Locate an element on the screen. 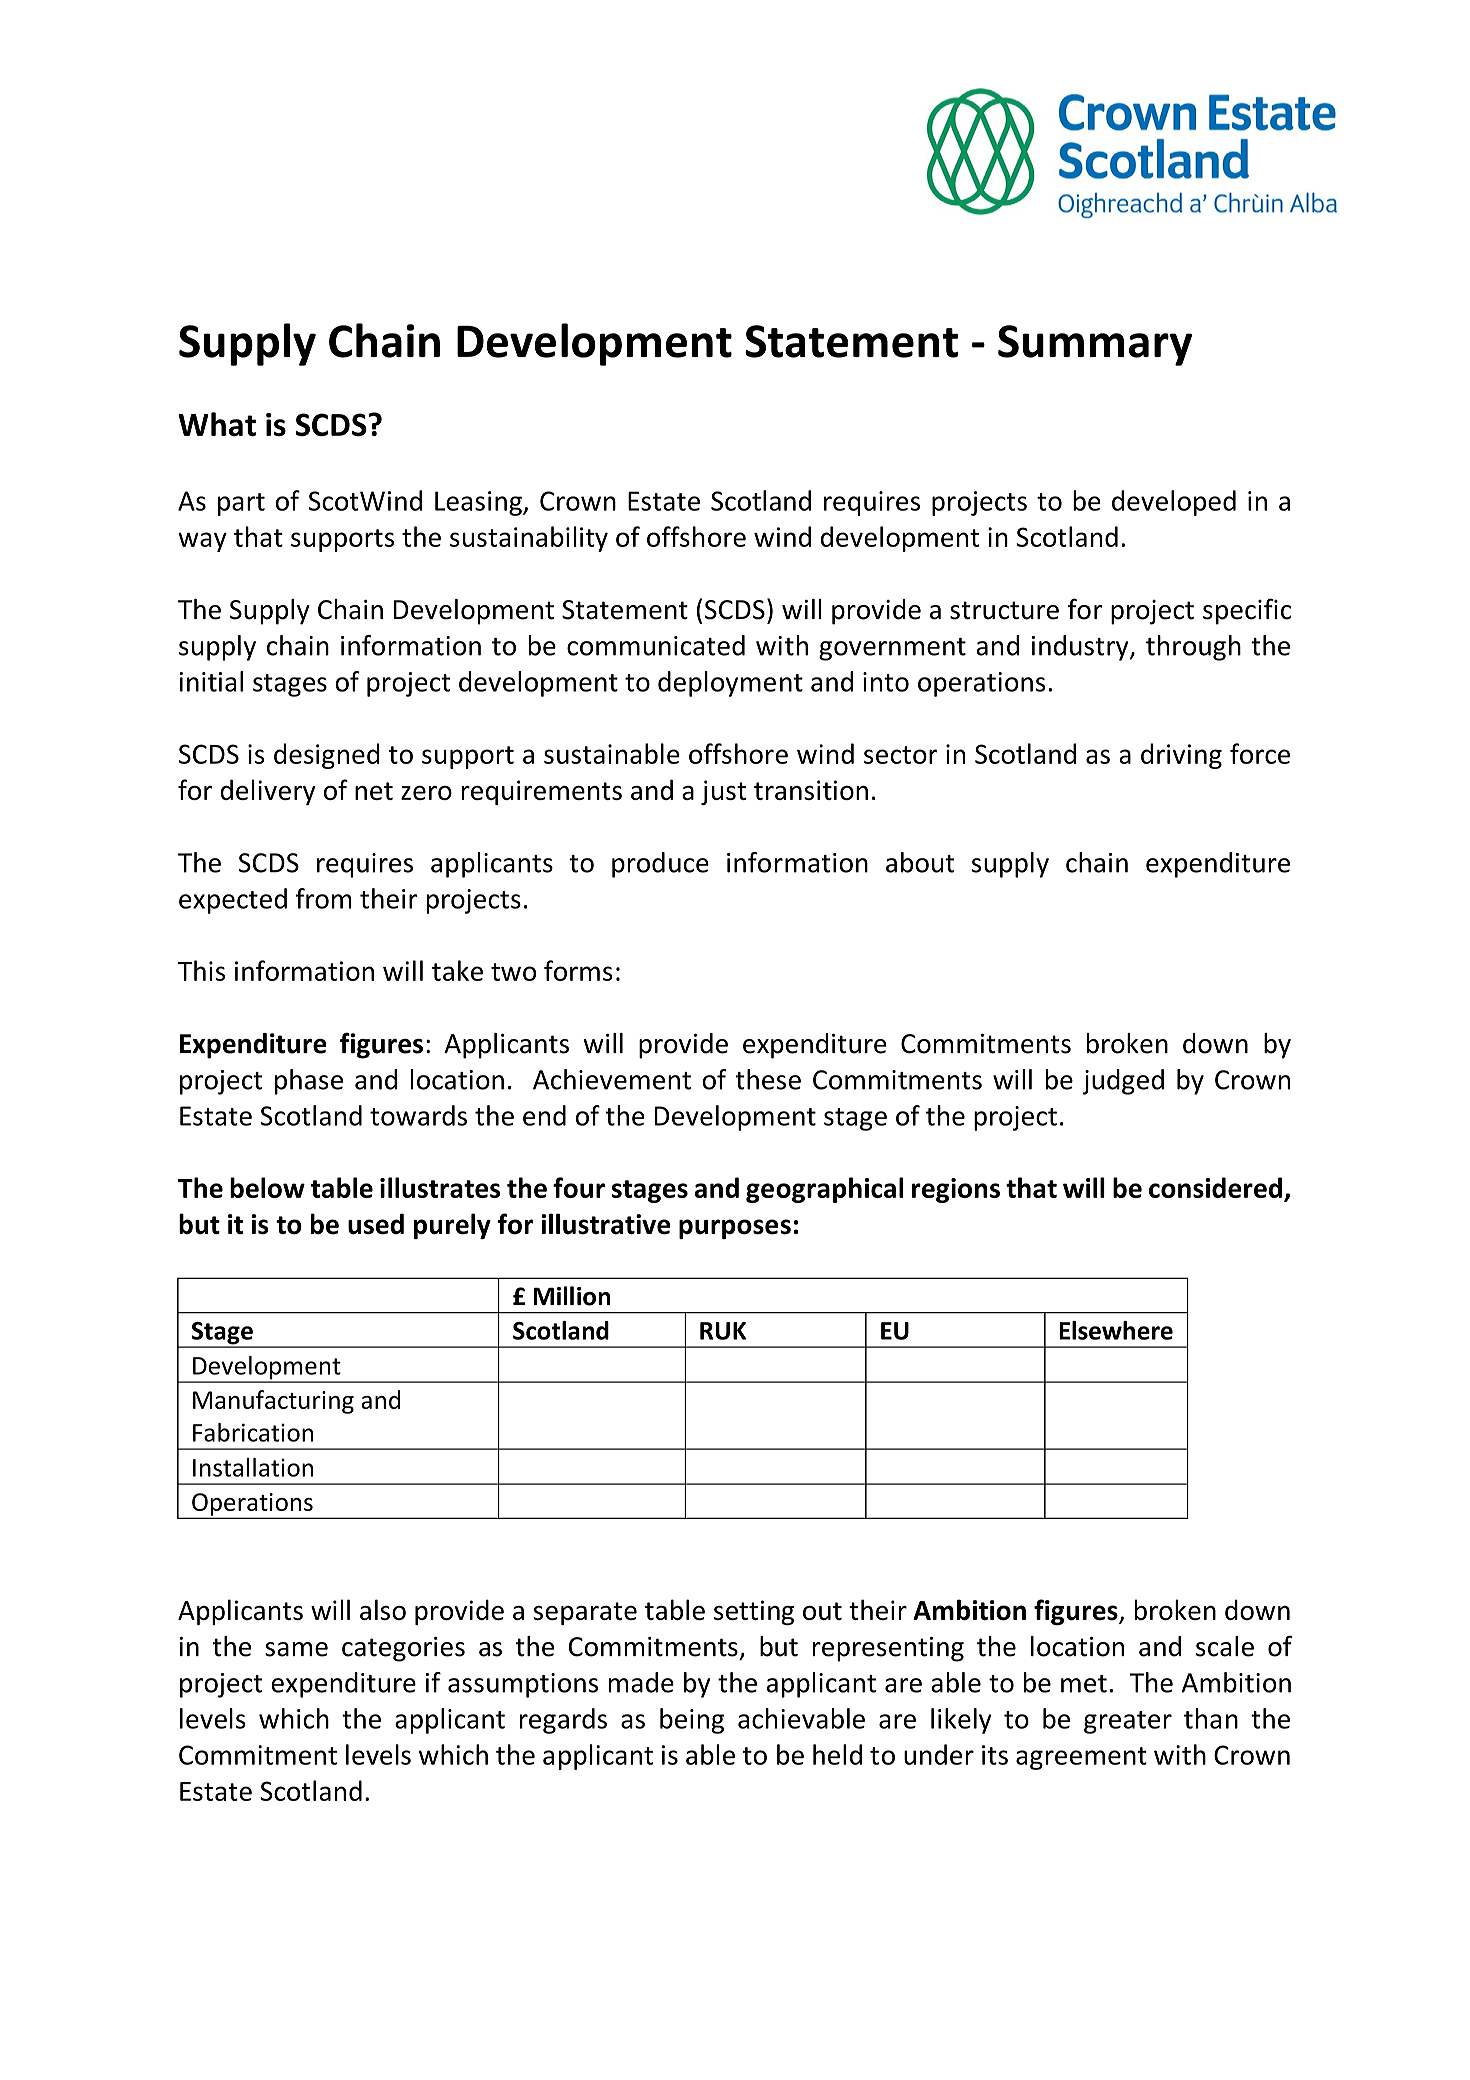  Summary is located at coordinates (1095, 345).
